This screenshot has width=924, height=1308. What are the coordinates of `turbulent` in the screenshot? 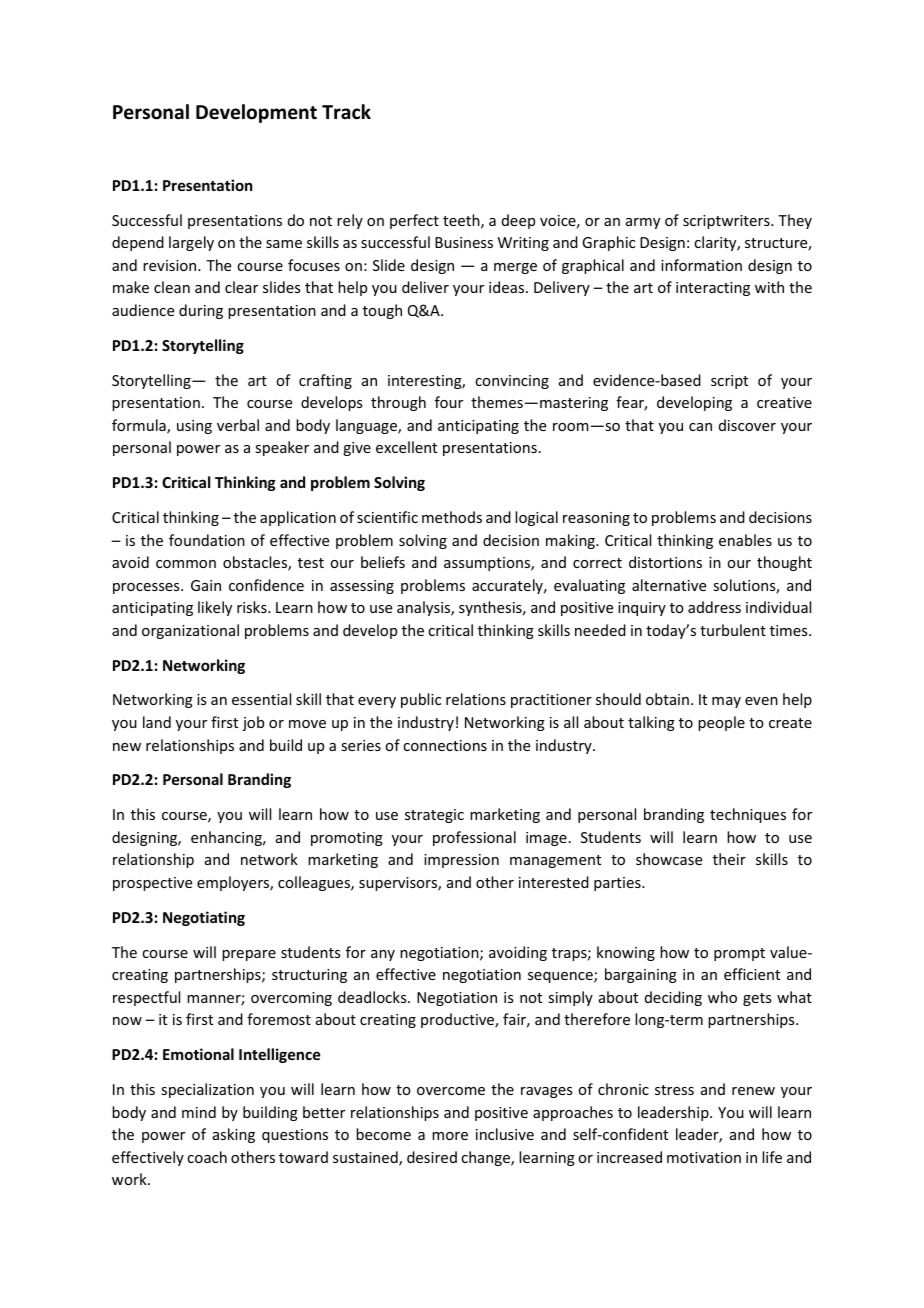 It's located at (733, 630).
